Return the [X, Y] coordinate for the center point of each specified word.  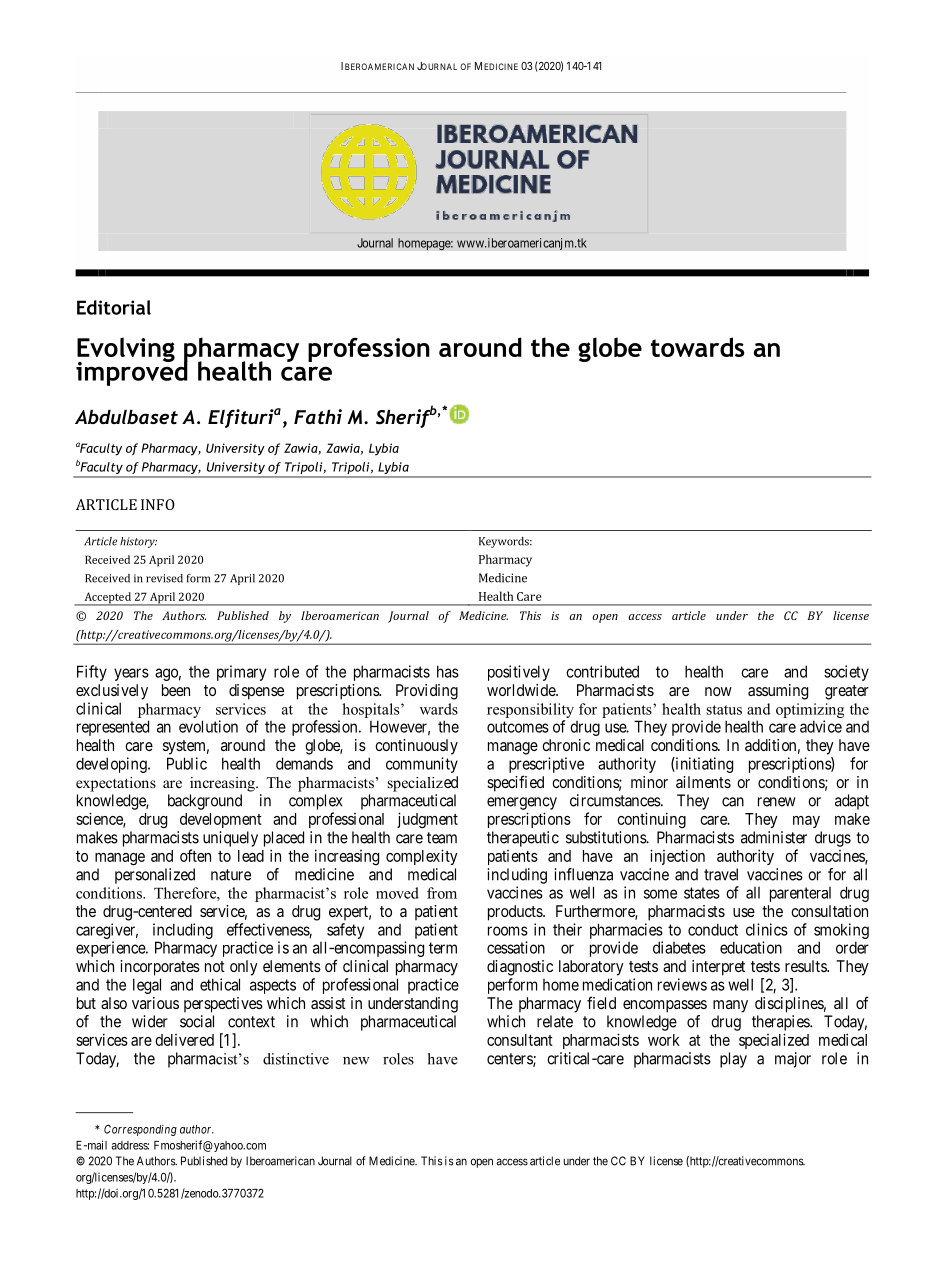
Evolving [126, 350]
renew [777, 802]
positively [519, 673]
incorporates [160, 968]
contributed [602, 671]
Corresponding [140, 1130]
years [131, 674]
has [448, 671]
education [751, 947]
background [205, 802]
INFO [158, 504]
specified [515, 783]
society [846, 673]
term [443, 948]
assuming [778, 692]
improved [132, 372]
